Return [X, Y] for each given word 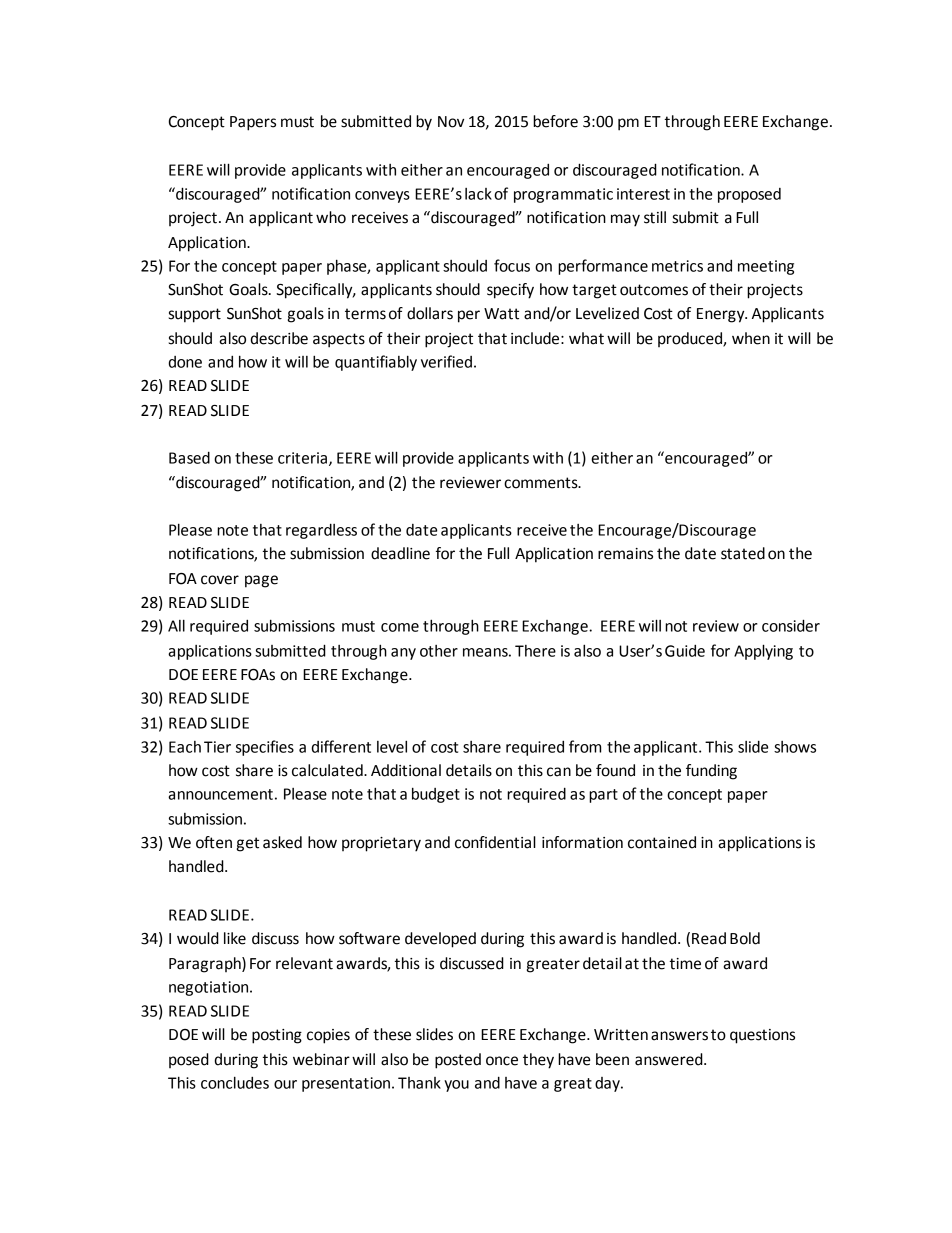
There [535, 651]
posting [277, 1036]
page [261, 581]
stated [743, 553]
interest [643, 194]
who [331, 217]
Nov [451, 122]
